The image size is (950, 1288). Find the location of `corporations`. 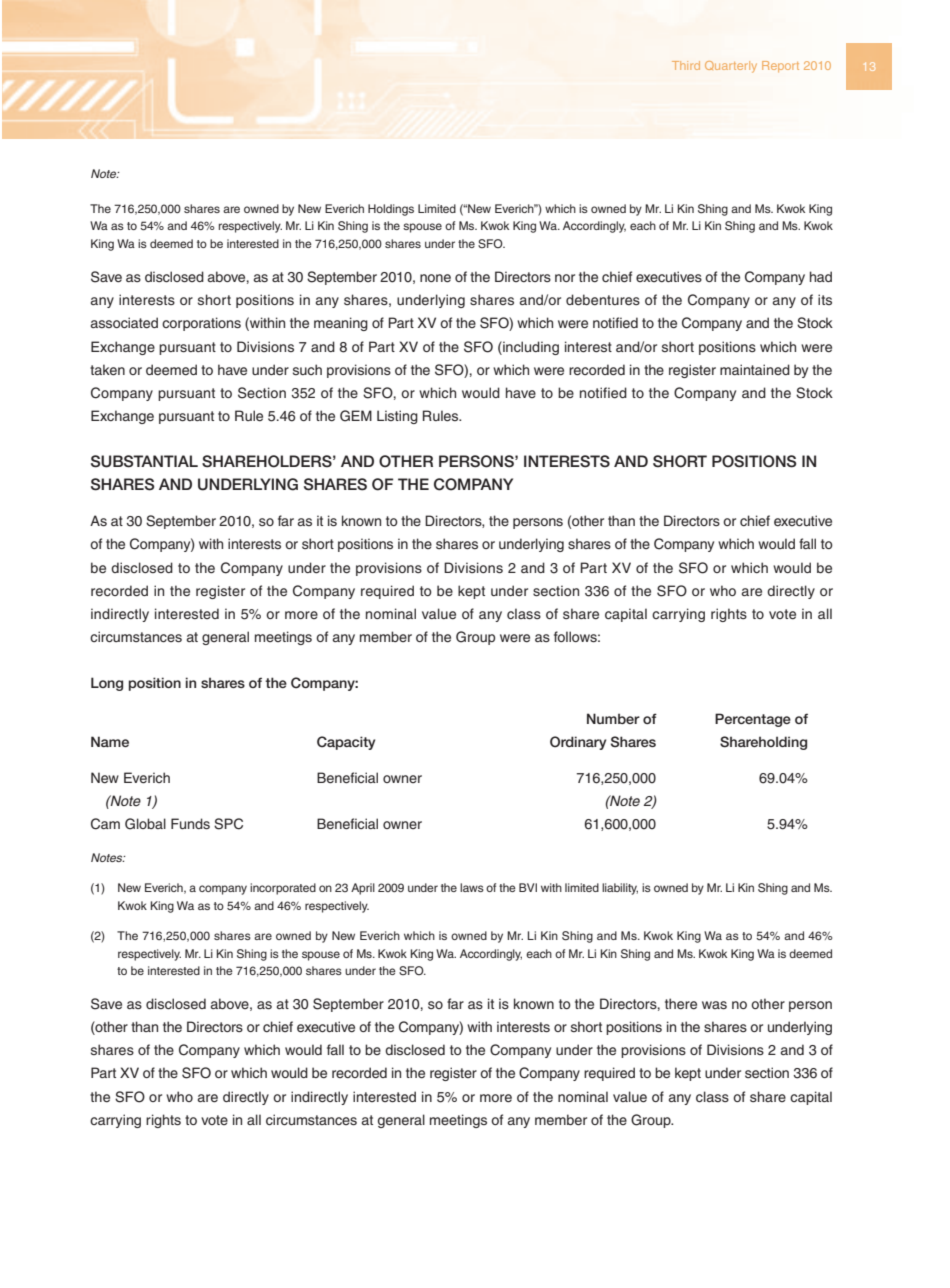

corporations is located at coordinates (201, 324).
